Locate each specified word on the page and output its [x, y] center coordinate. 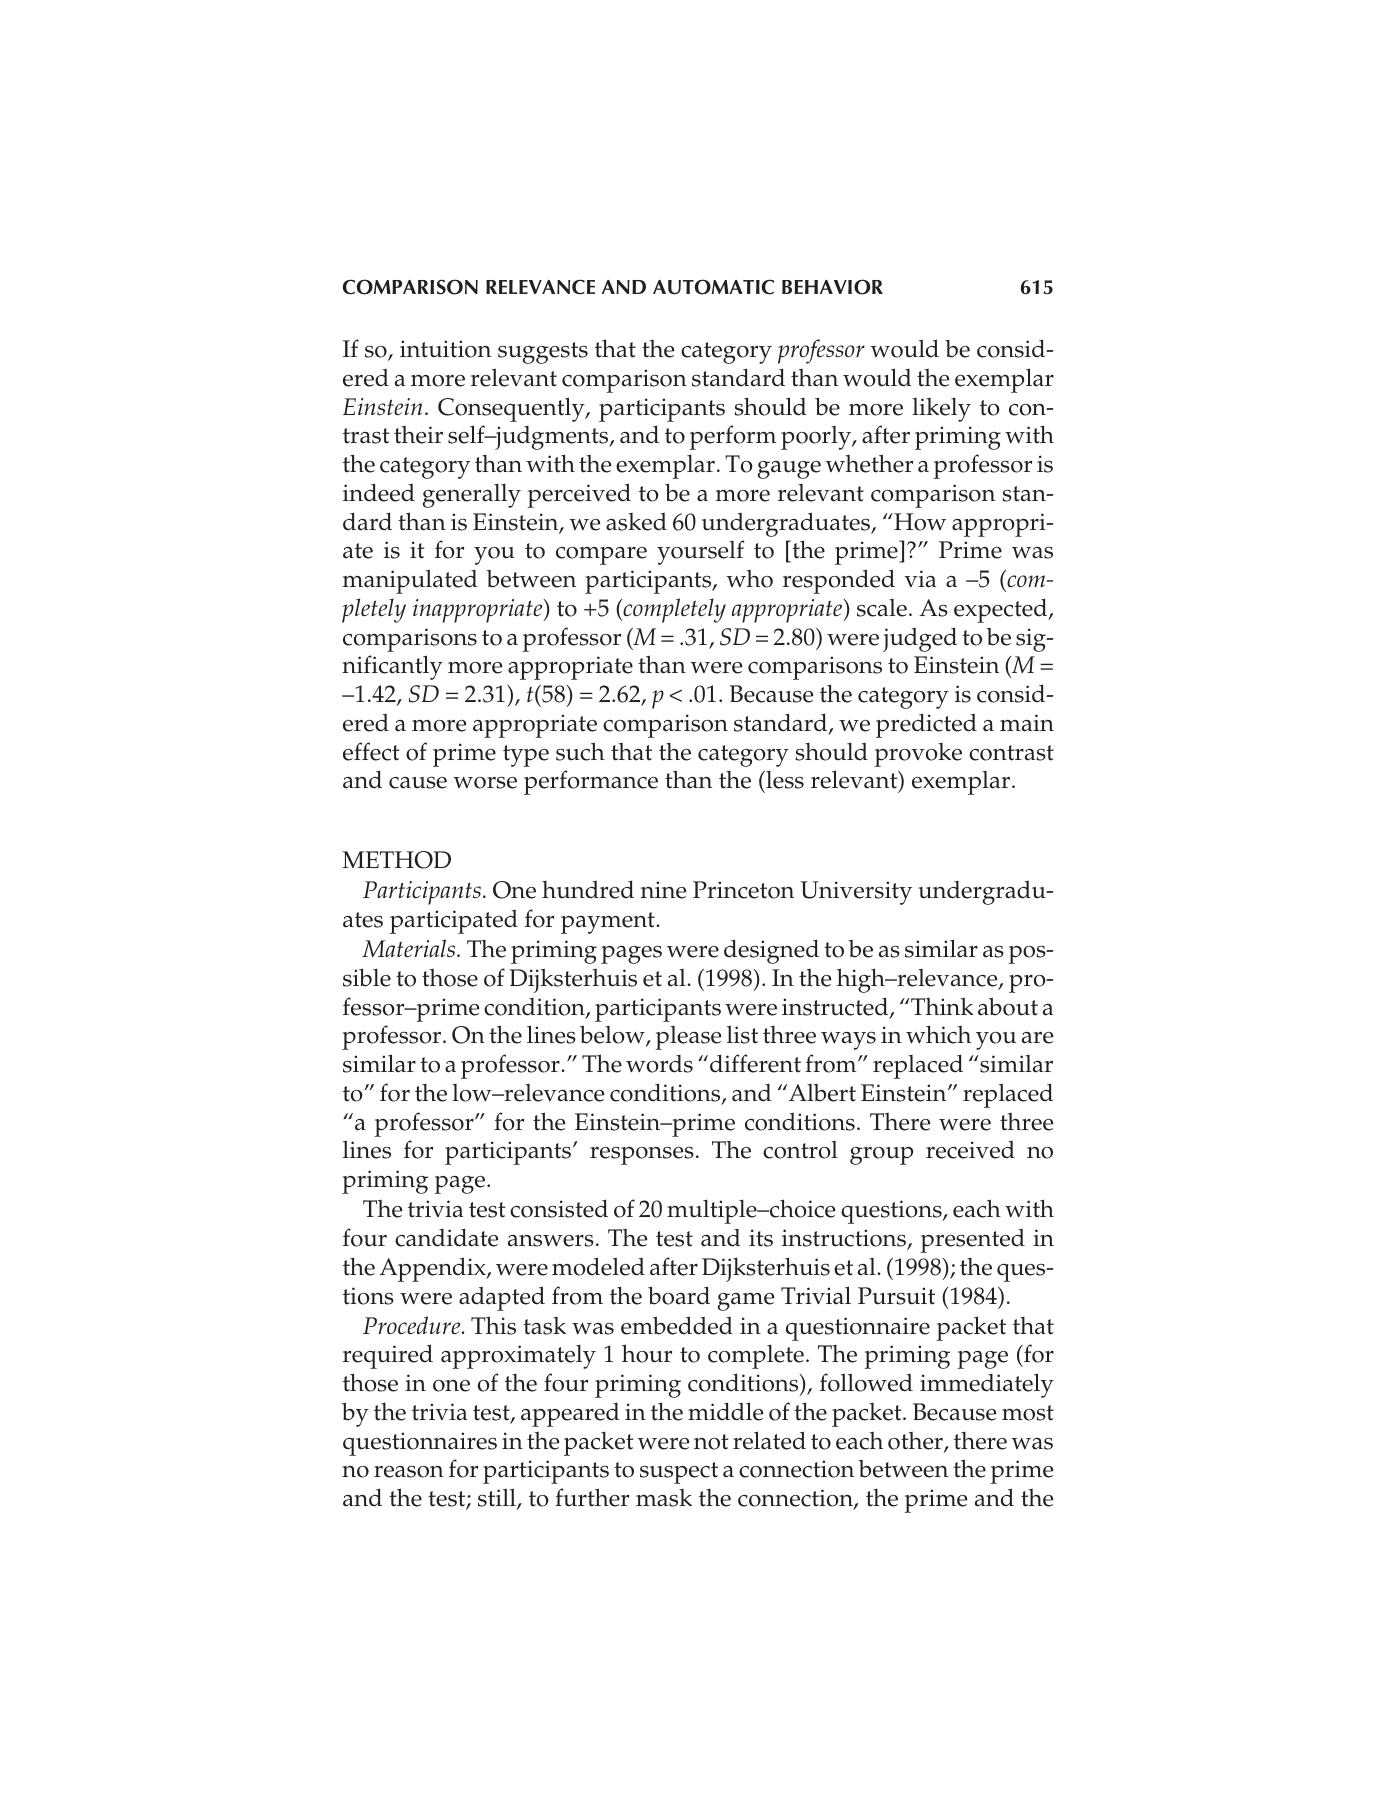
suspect [679, 1473]
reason [409, 1472]
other [916, 1442]
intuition [445, 349]
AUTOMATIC [713, 287]
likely [941, 409]
